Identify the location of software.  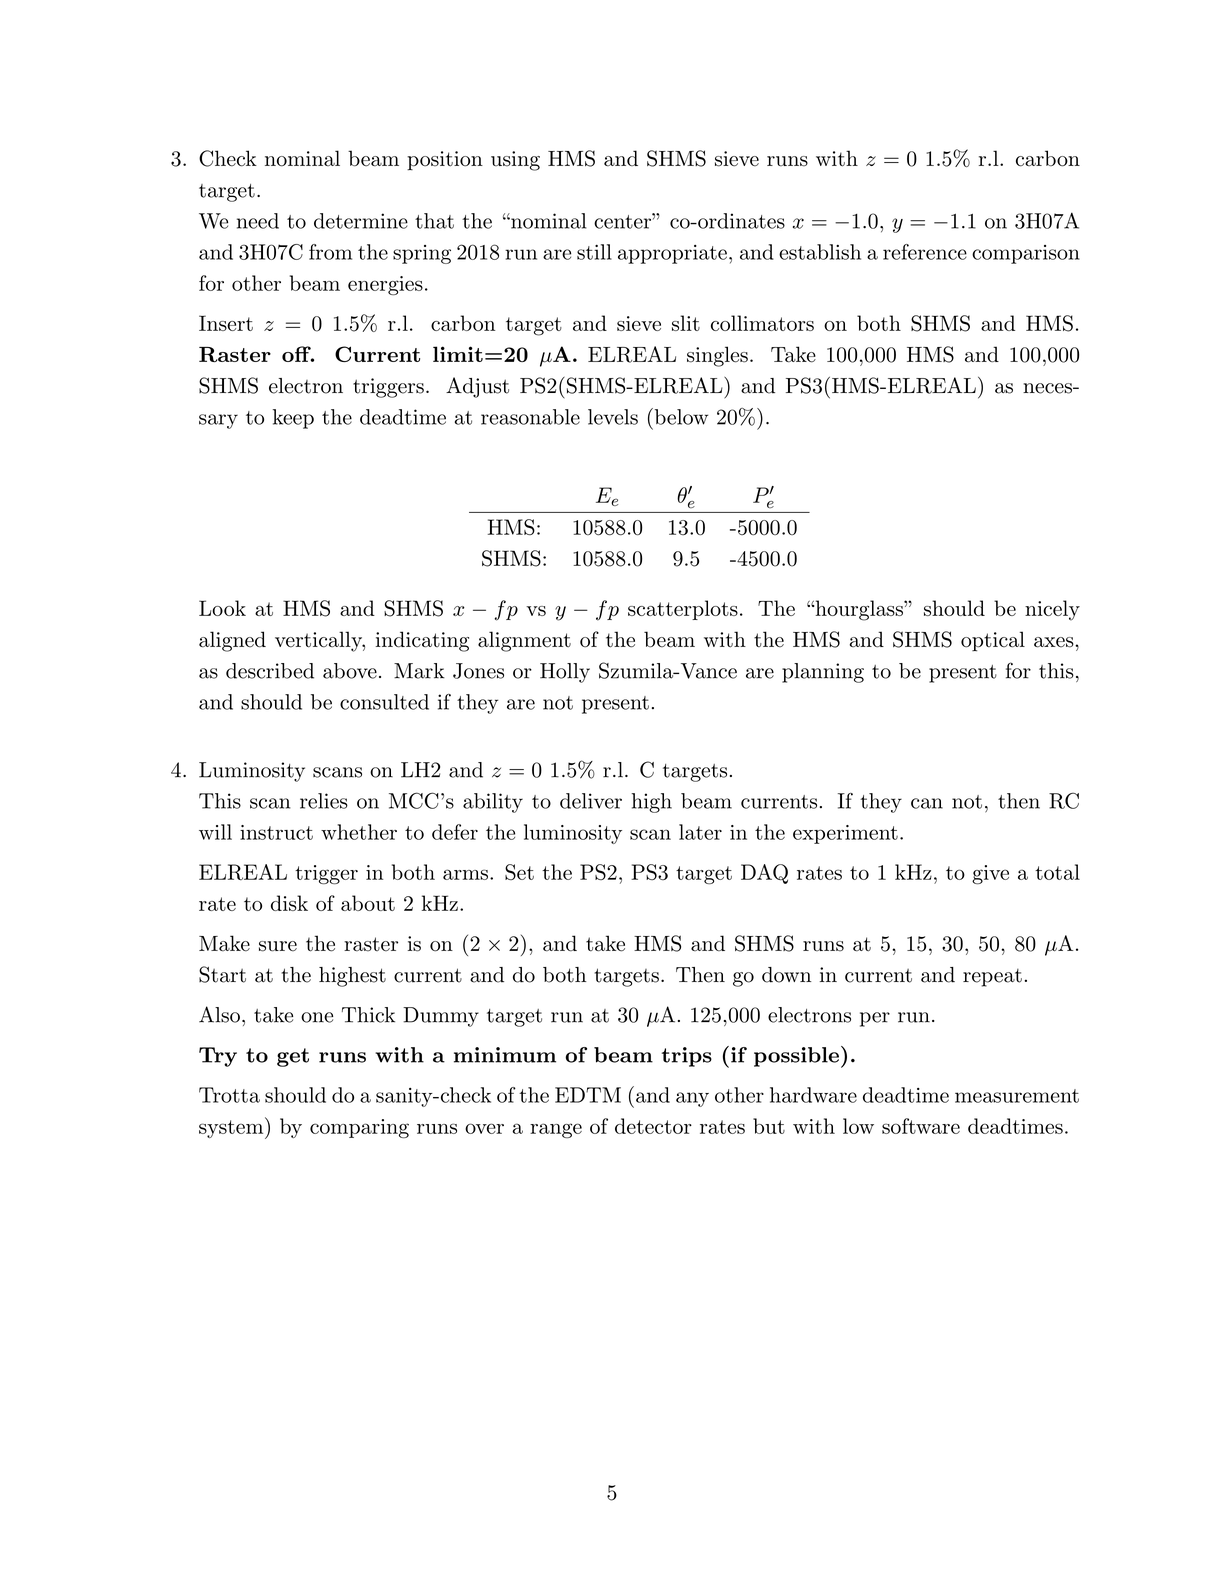
(921, 1126).
